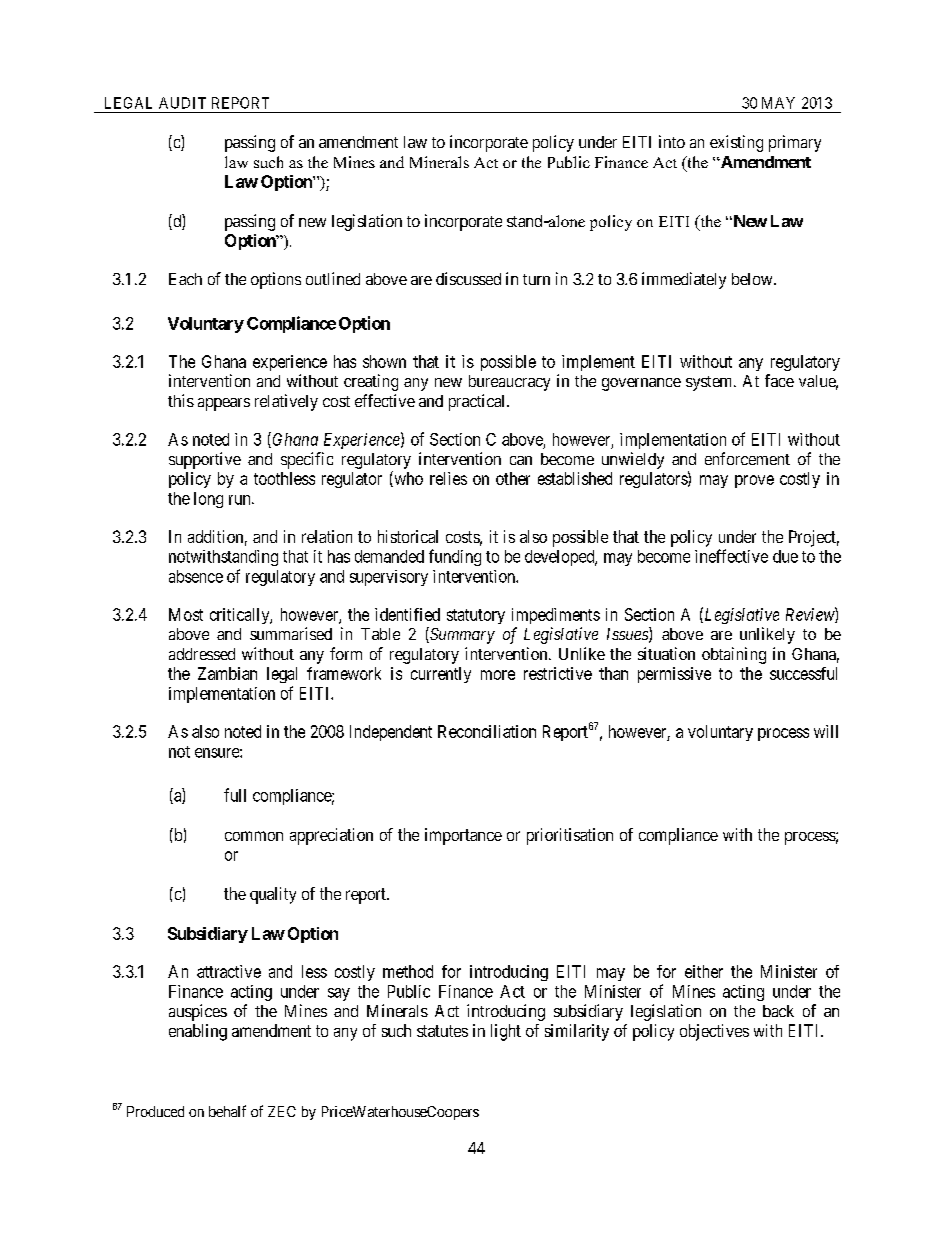 The image size is (952, 1233). What do you see at coordinates (227, 1111) in the page?
I see `behalf` at bounding box center [227, 1111].
